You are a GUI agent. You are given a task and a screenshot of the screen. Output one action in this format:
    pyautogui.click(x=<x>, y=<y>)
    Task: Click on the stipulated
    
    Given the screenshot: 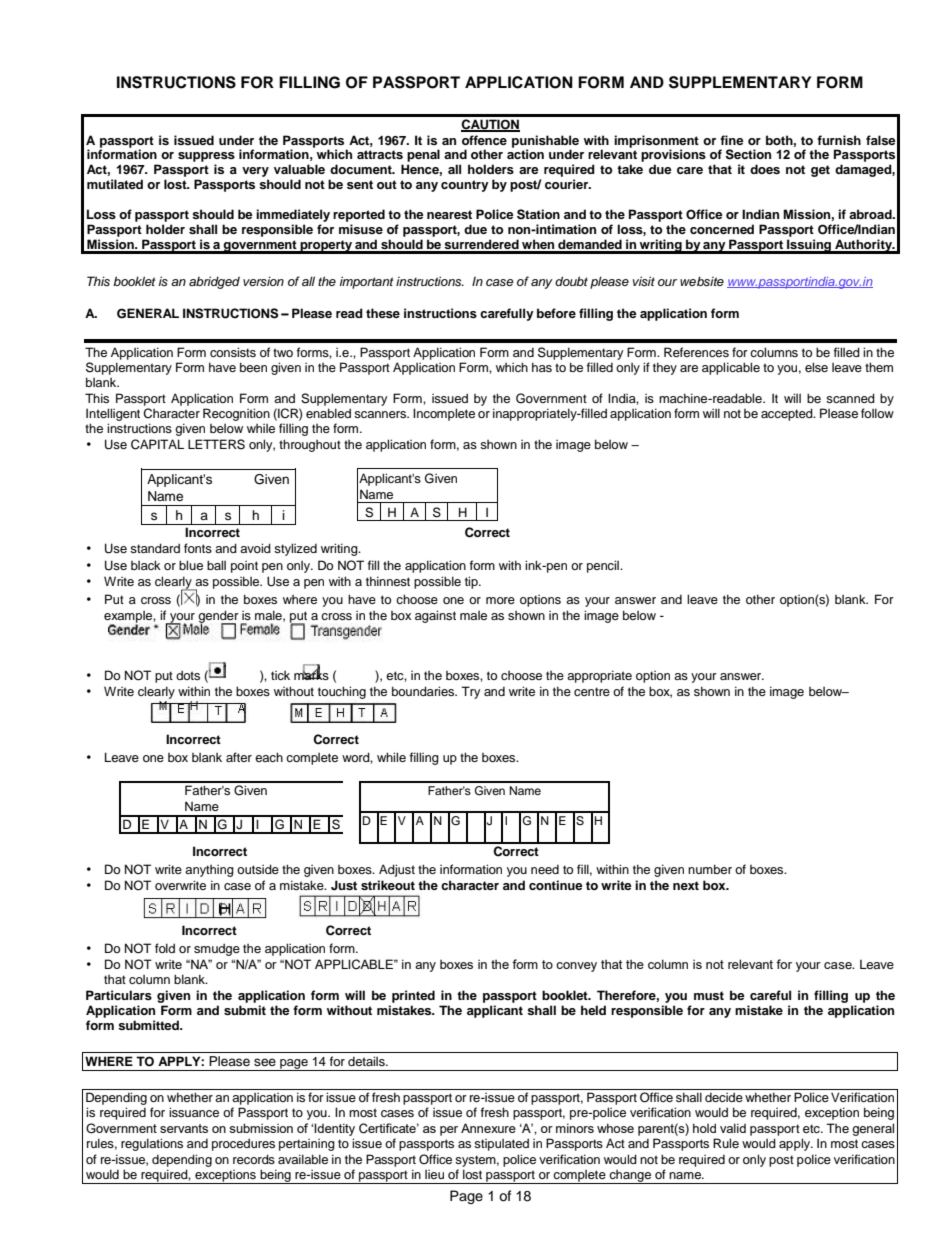 What is the action you would take?
    pyautogui.click(x=501, y=1144)
